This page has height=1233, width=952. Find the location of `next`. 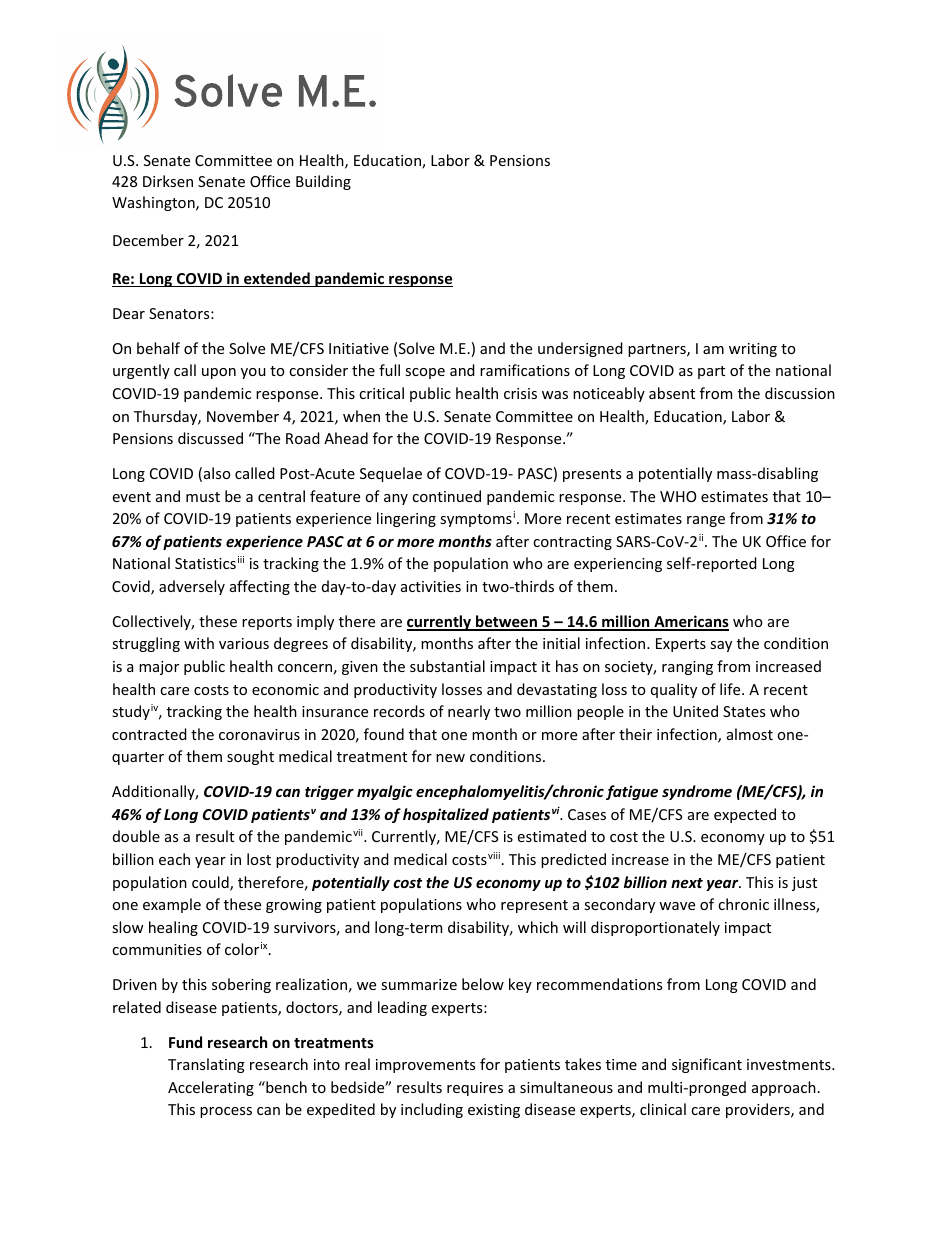

next is located at coordinates (687, 883).
